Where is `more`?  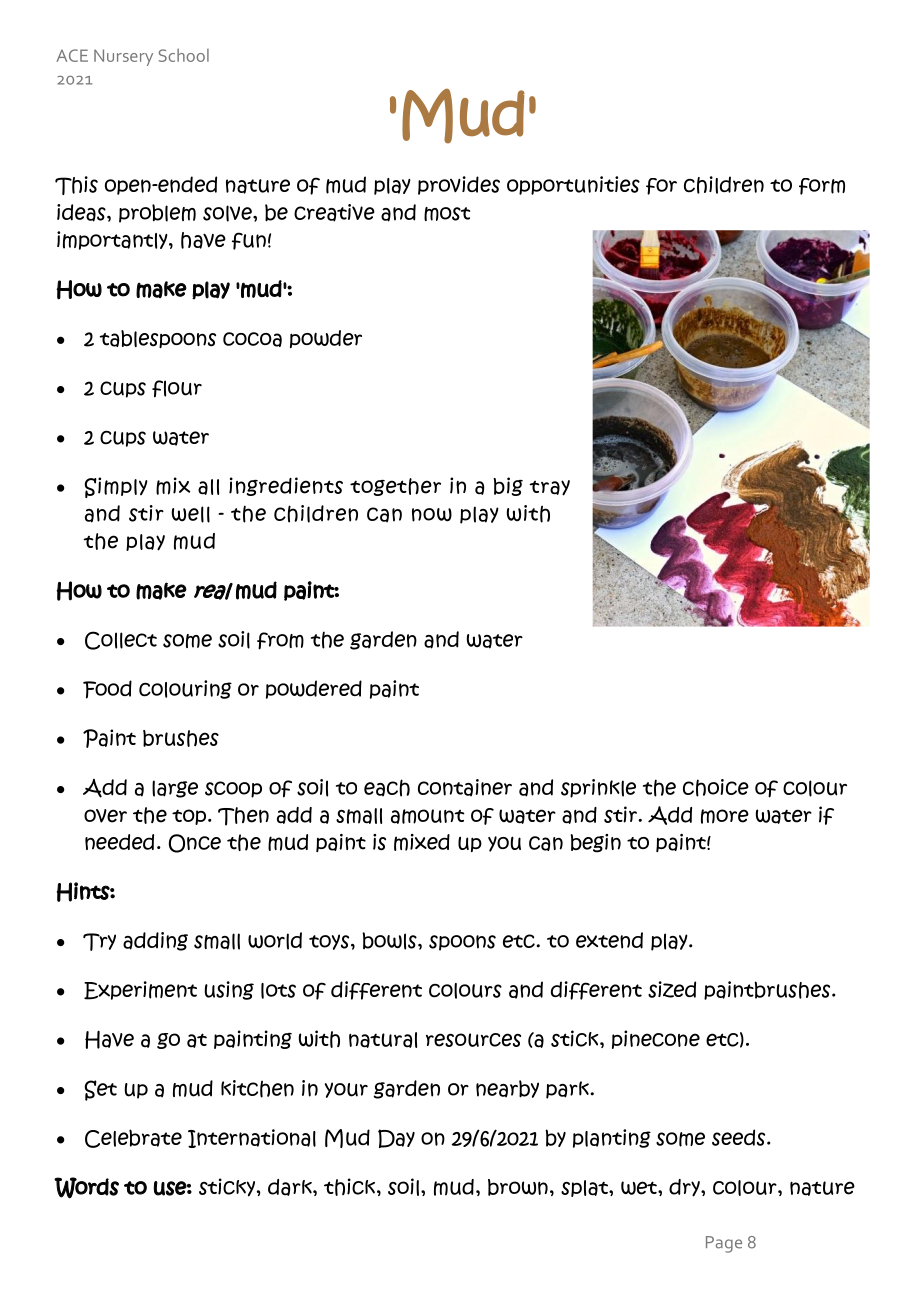
more is located at coordinates (725, 816).
